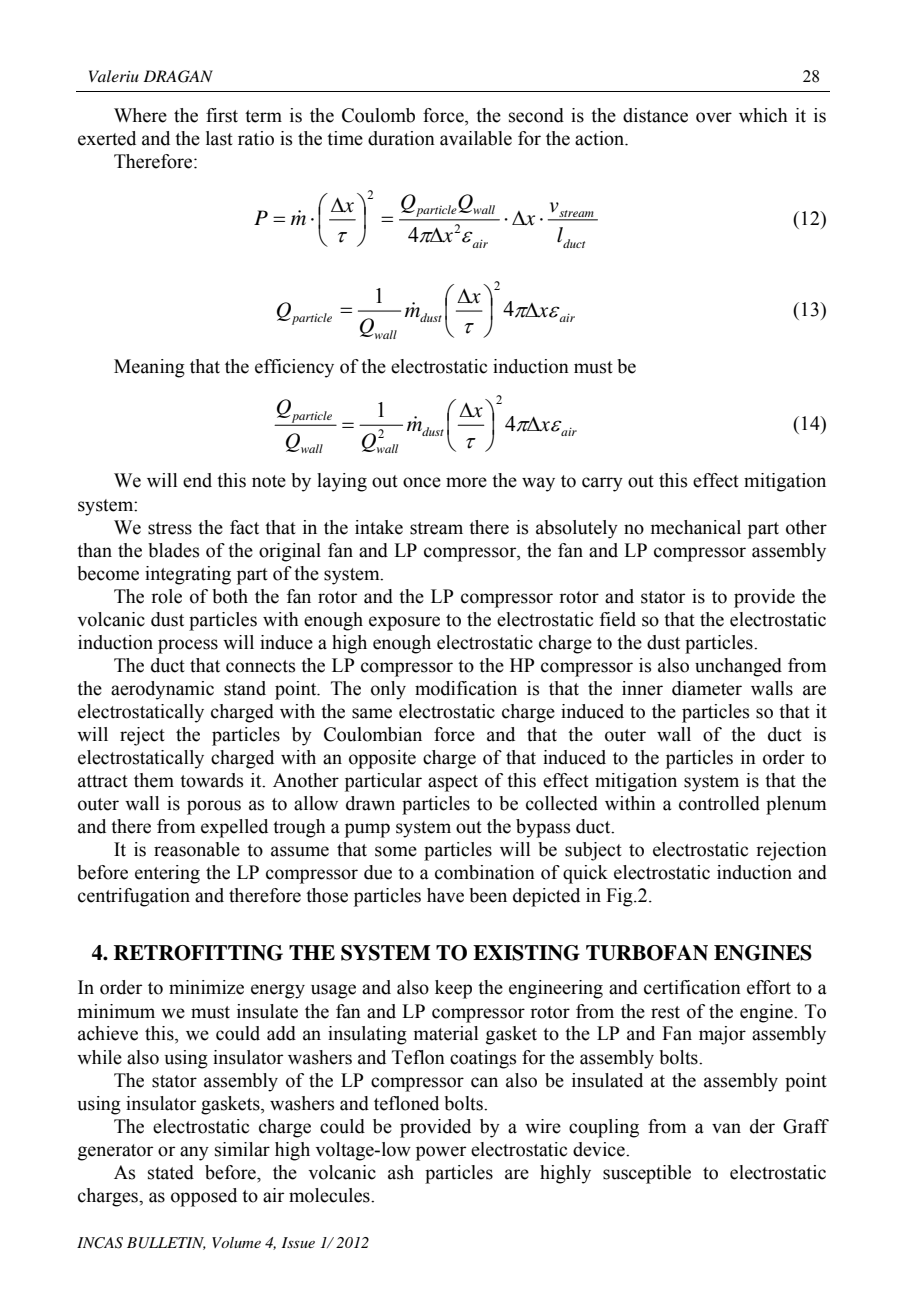  What do you see at coordinates (707, 688) in the page?
I see `diameter` at bounding box center [707, 688].
